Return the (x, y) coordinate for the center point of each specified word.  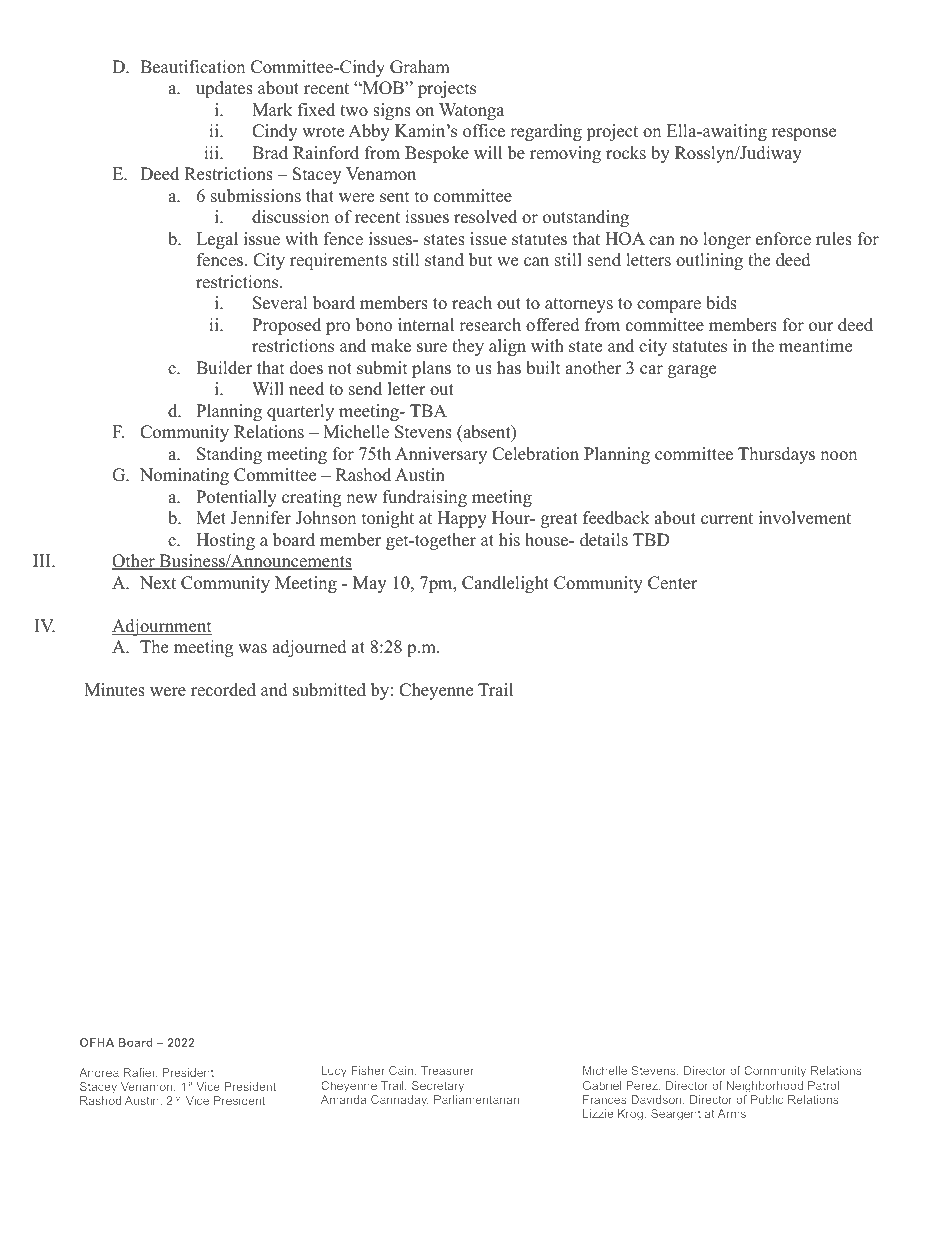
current (727, 519)
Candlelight (505, 584)
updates (224, 89)
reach (472, 303)
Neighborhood (765, 1087)
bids (721, 303)
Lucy (334, 1072)
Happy (462, 519)
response (804, 134)
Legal (217, 240)
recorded (223, 690)
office (484, 131)
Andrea (99, 1072)
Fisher (368, 1070)
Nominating (184, 476)
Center (673, 583)
